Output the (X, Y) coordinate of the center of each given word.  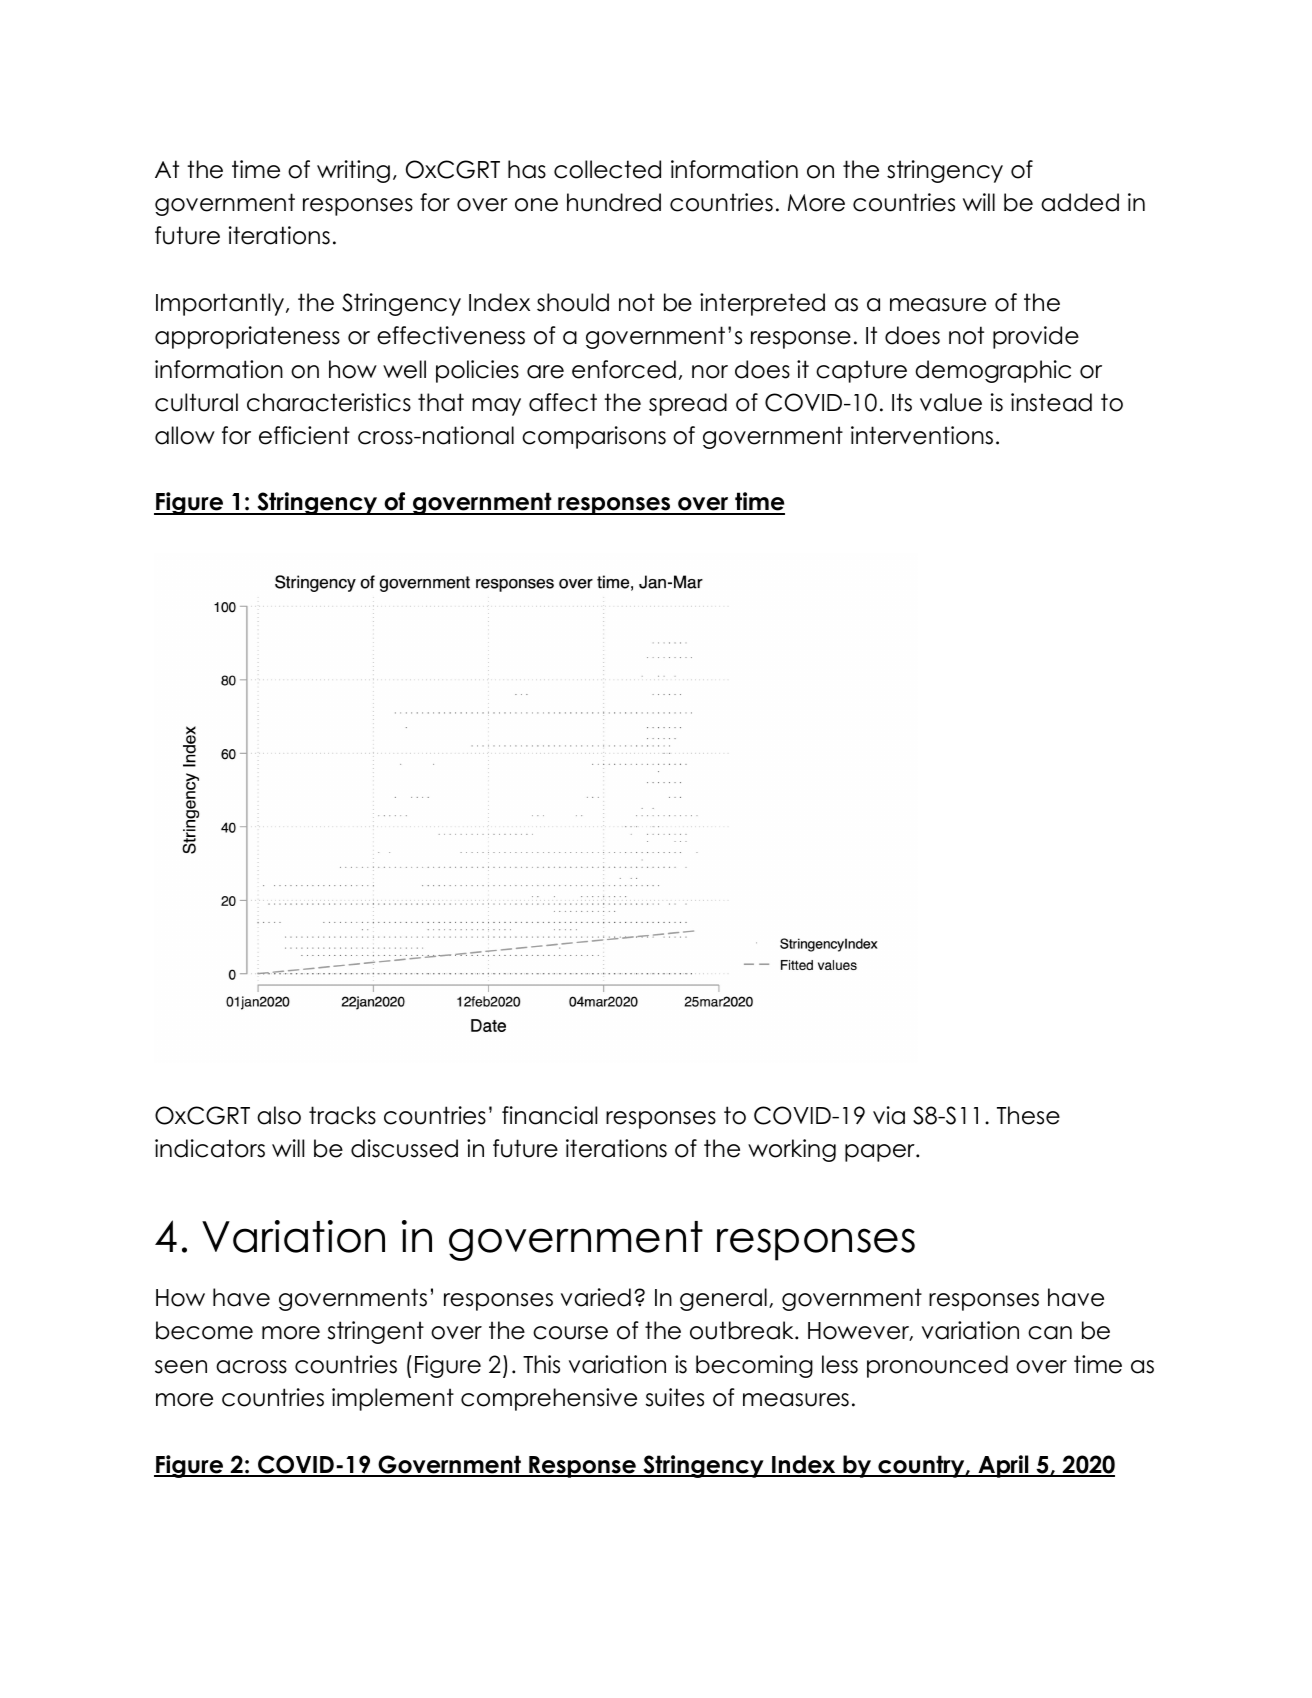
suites (675, 1397)
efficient (304, 435)
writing (353, 171)
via (889, 1115)
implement (393, 1399)
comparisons (594, 437)
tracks (342, 1115)
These (1028, 1115)
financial (549, 1115)
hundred (614, 202)
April (1003, 1466)
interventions (922, 435)
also (279, 1115)
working (792, 1150)
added (1080, 202)
